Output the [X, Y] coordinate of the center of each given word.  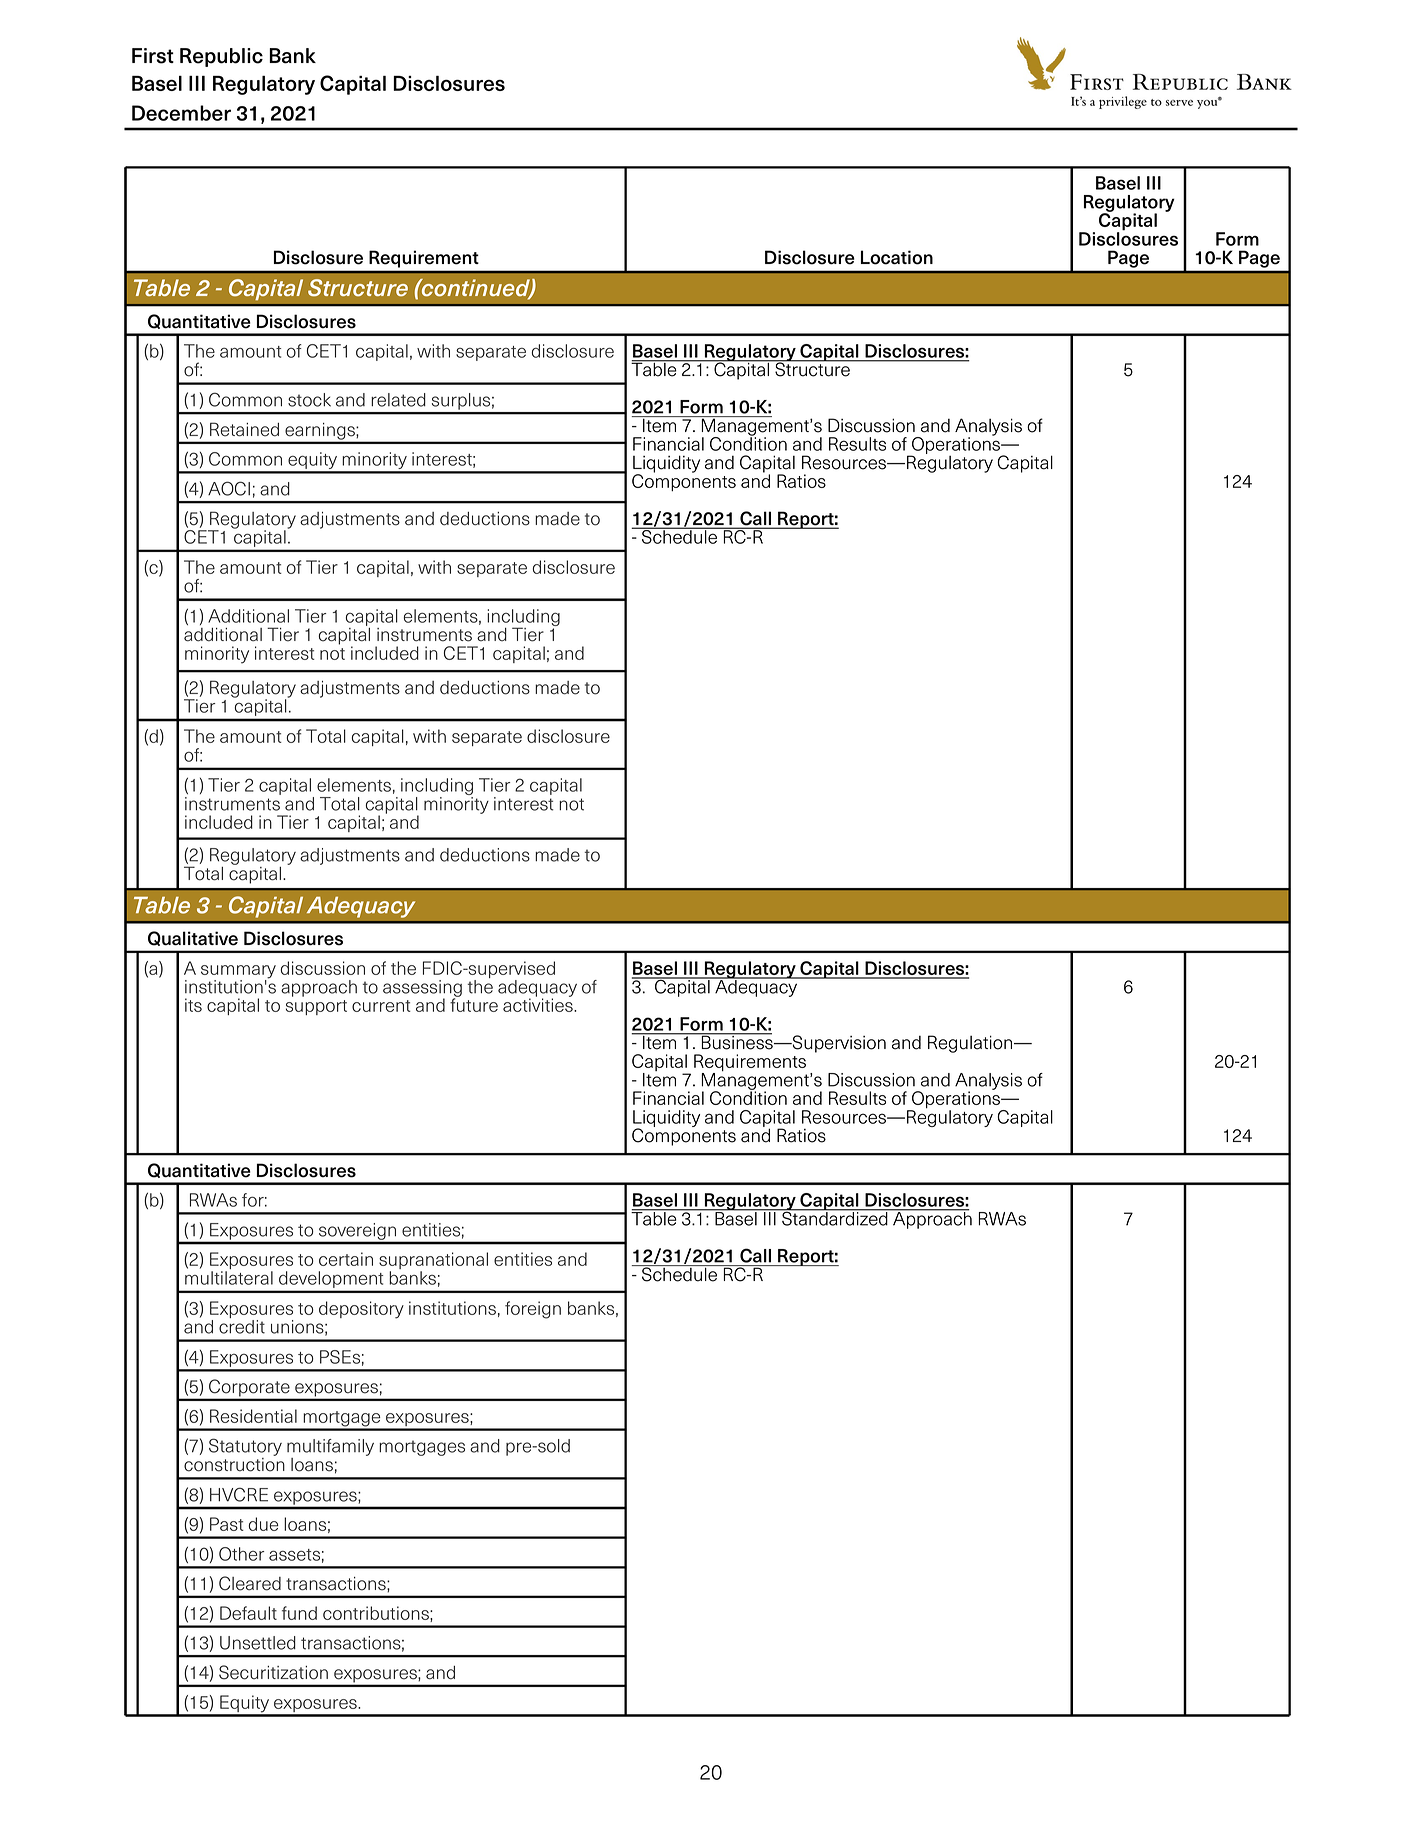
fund [299, 1613]
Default [248, 1613]
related [398, 400]
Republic [221, 57]
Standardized [835, 1217]
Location [897, 257]
